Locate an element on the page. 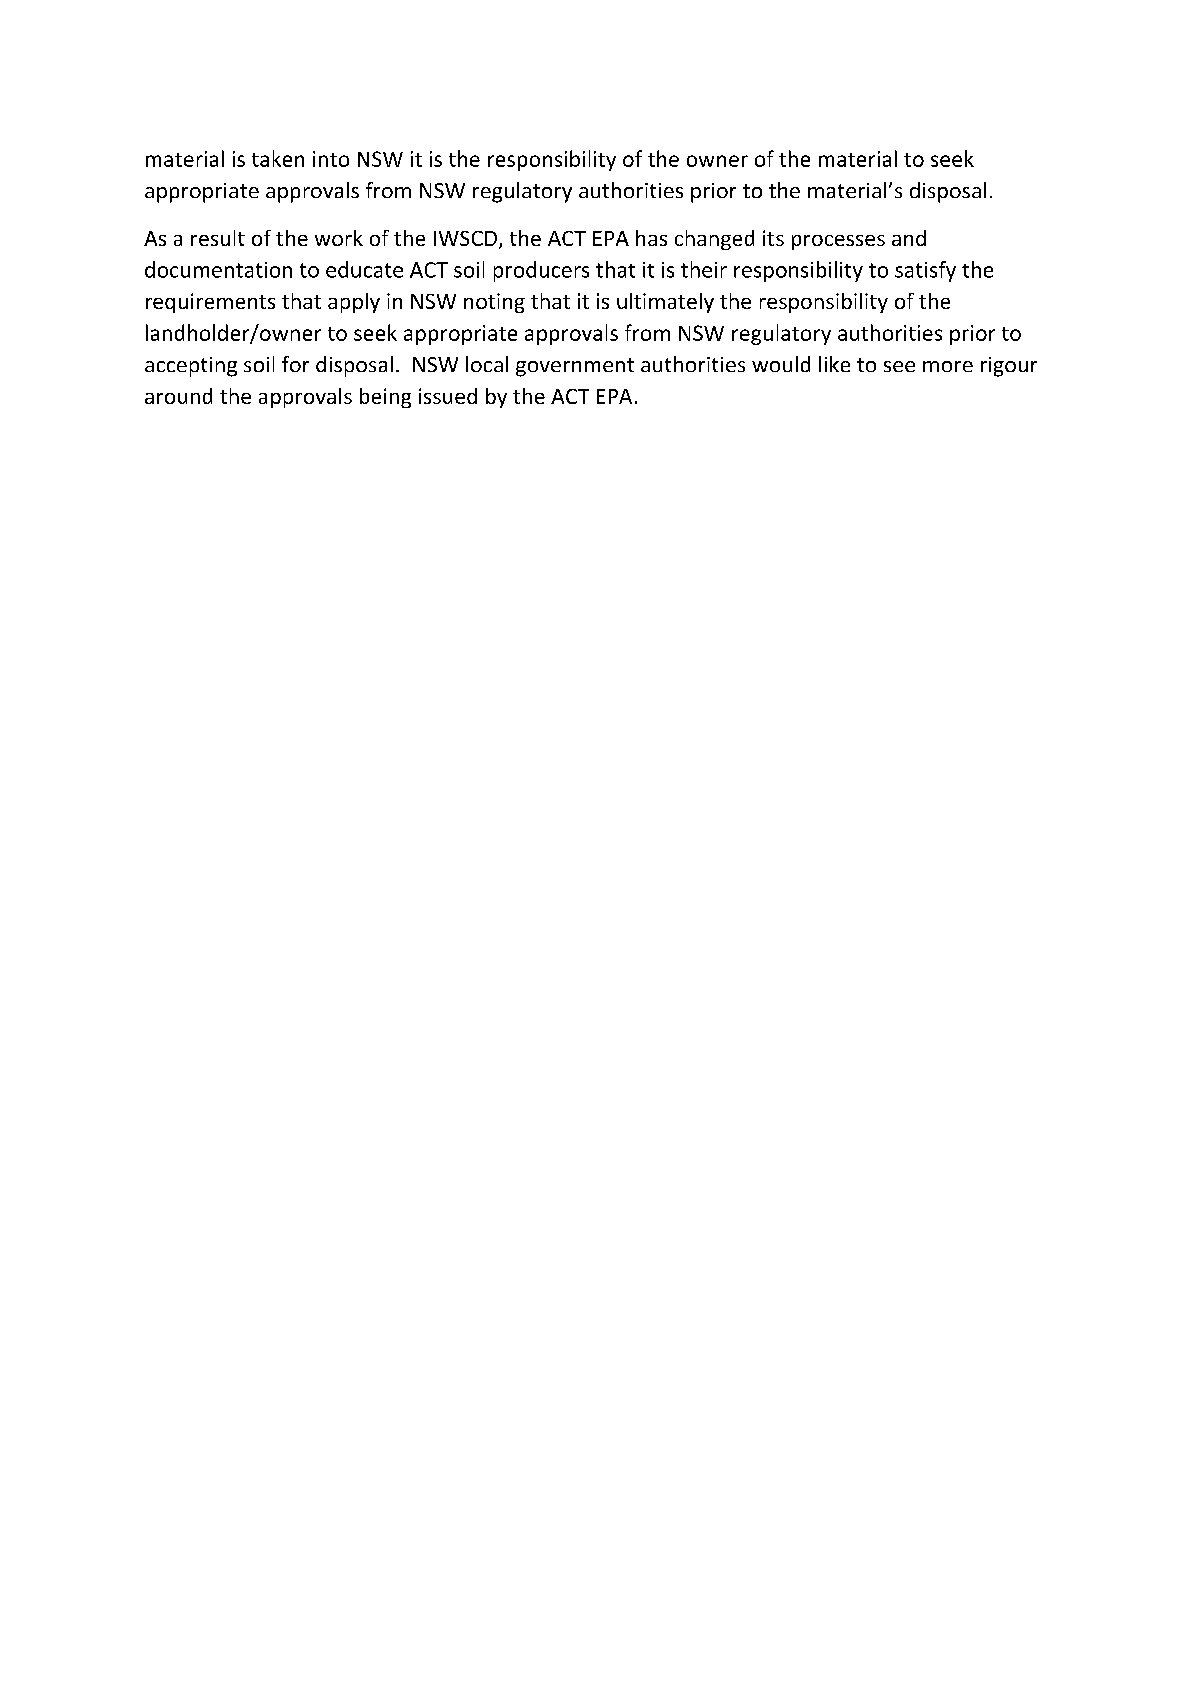  producers is located at coordinates (541, 271).
